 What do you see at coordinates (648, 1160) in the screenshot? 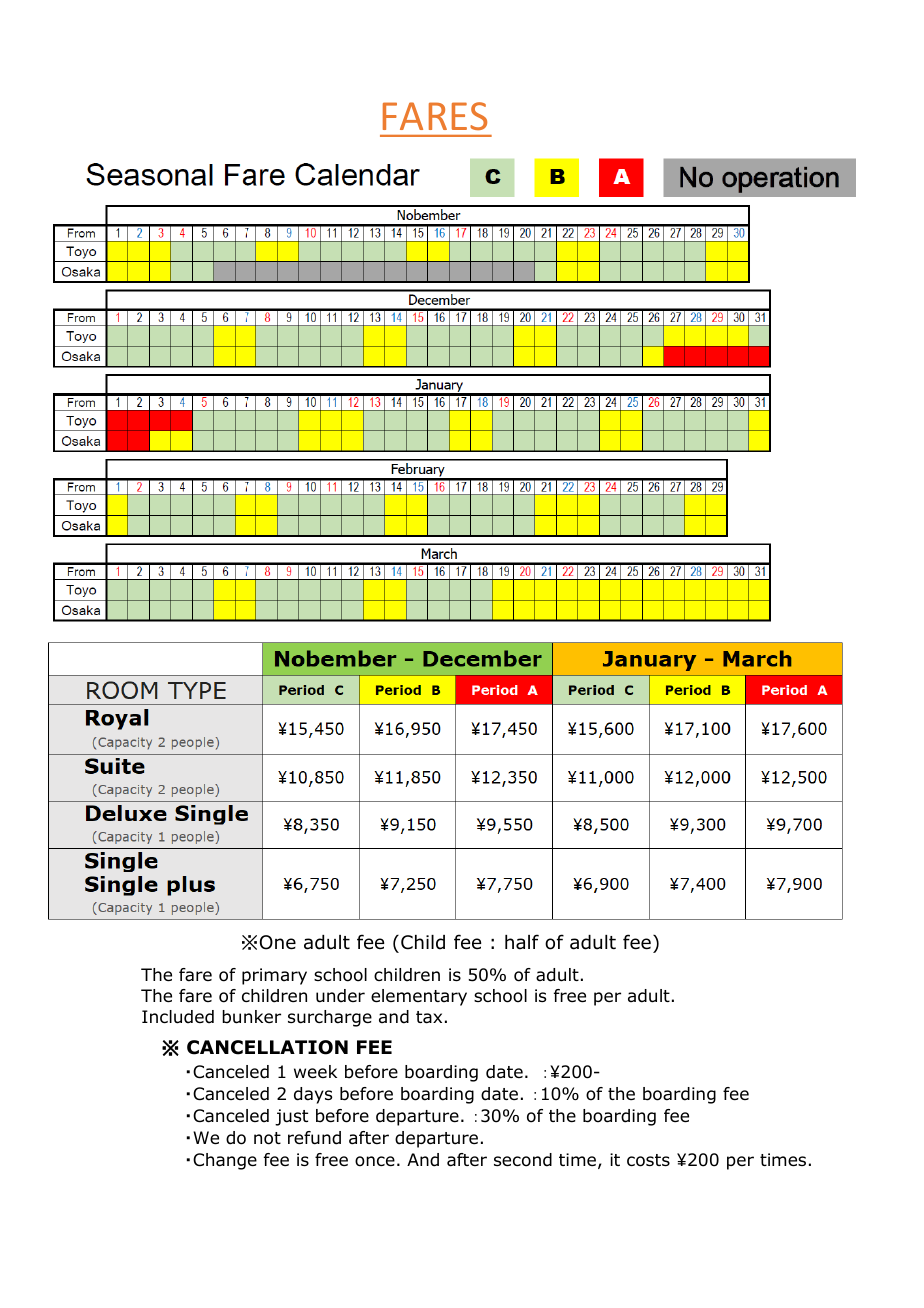
I see `costs` at bounding box center [648, 1160].
